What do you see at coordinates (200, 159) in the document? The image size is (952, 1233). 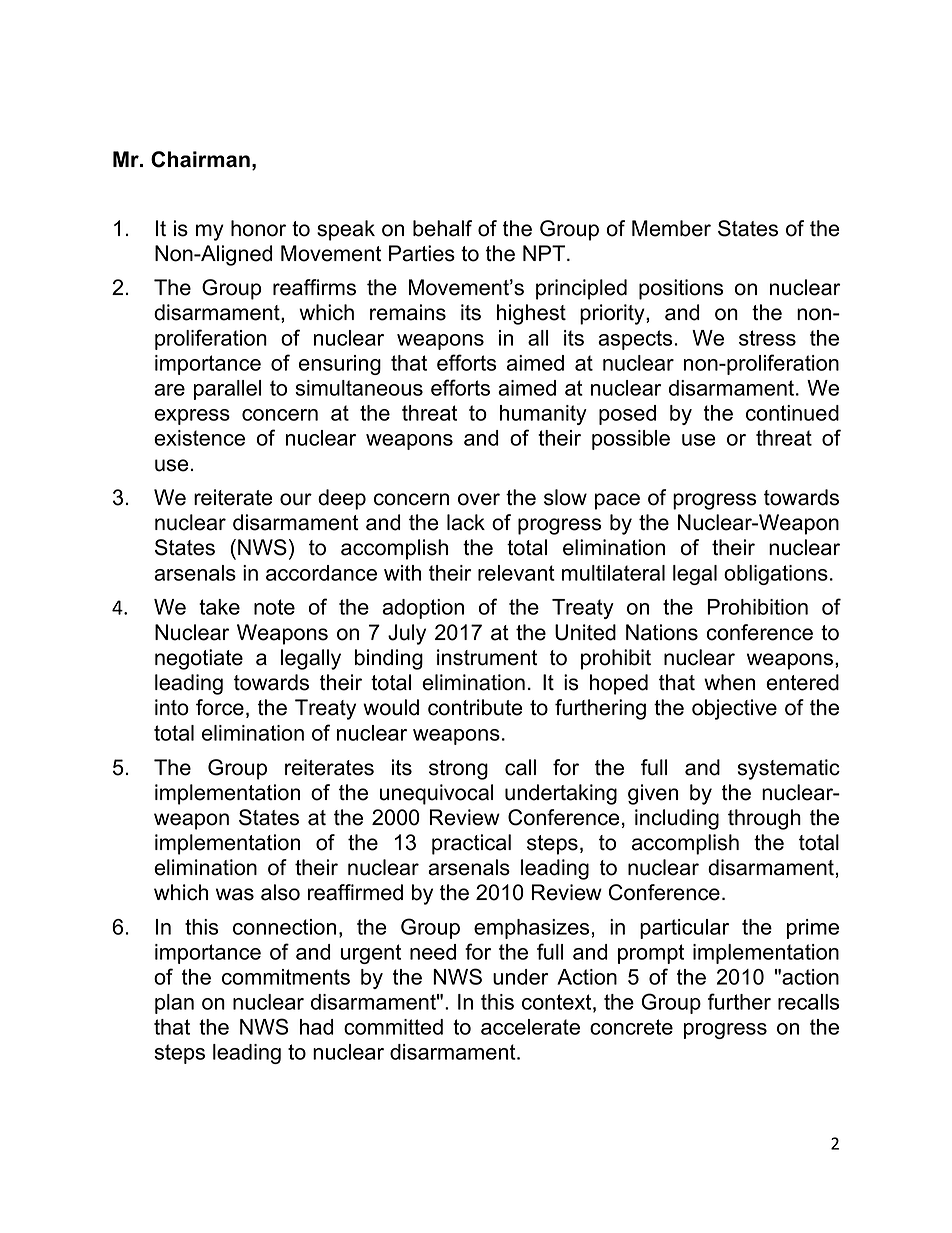 I see `Chairman` at bounding box center [200, 159].
